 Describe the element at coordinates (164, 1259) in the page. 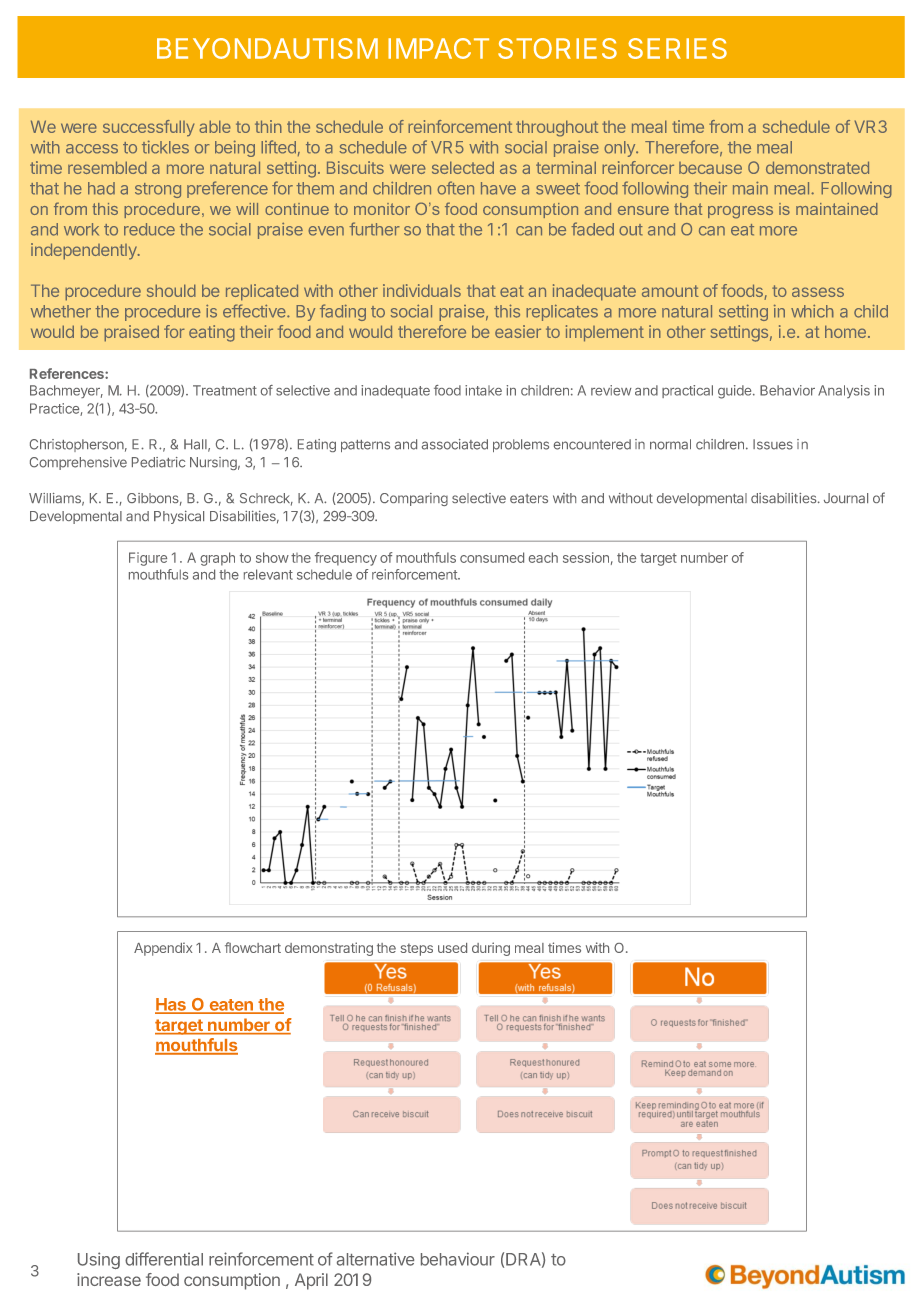

I see `differential` at that location.
